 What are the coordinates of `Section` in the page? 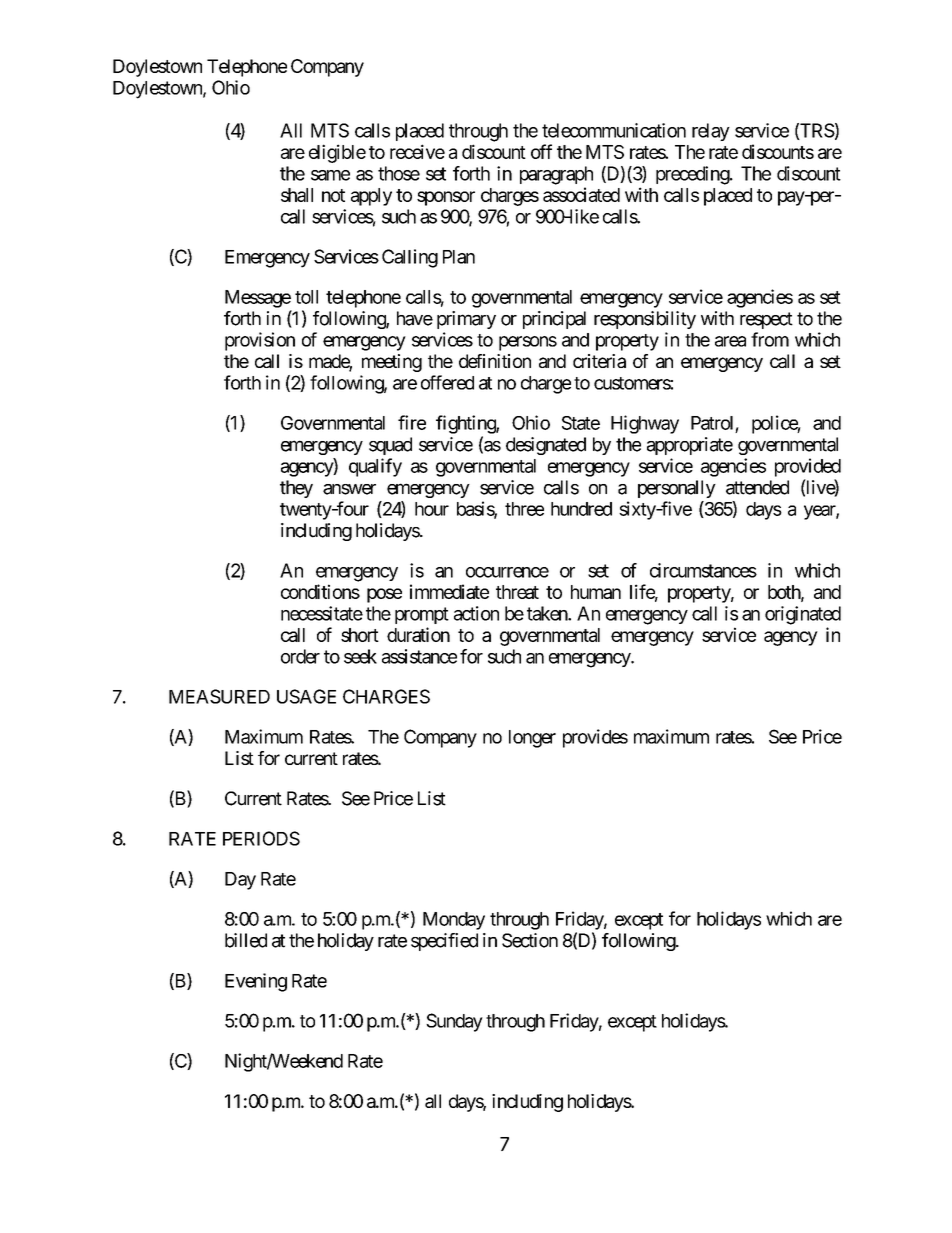 It's located at (530, 940).
